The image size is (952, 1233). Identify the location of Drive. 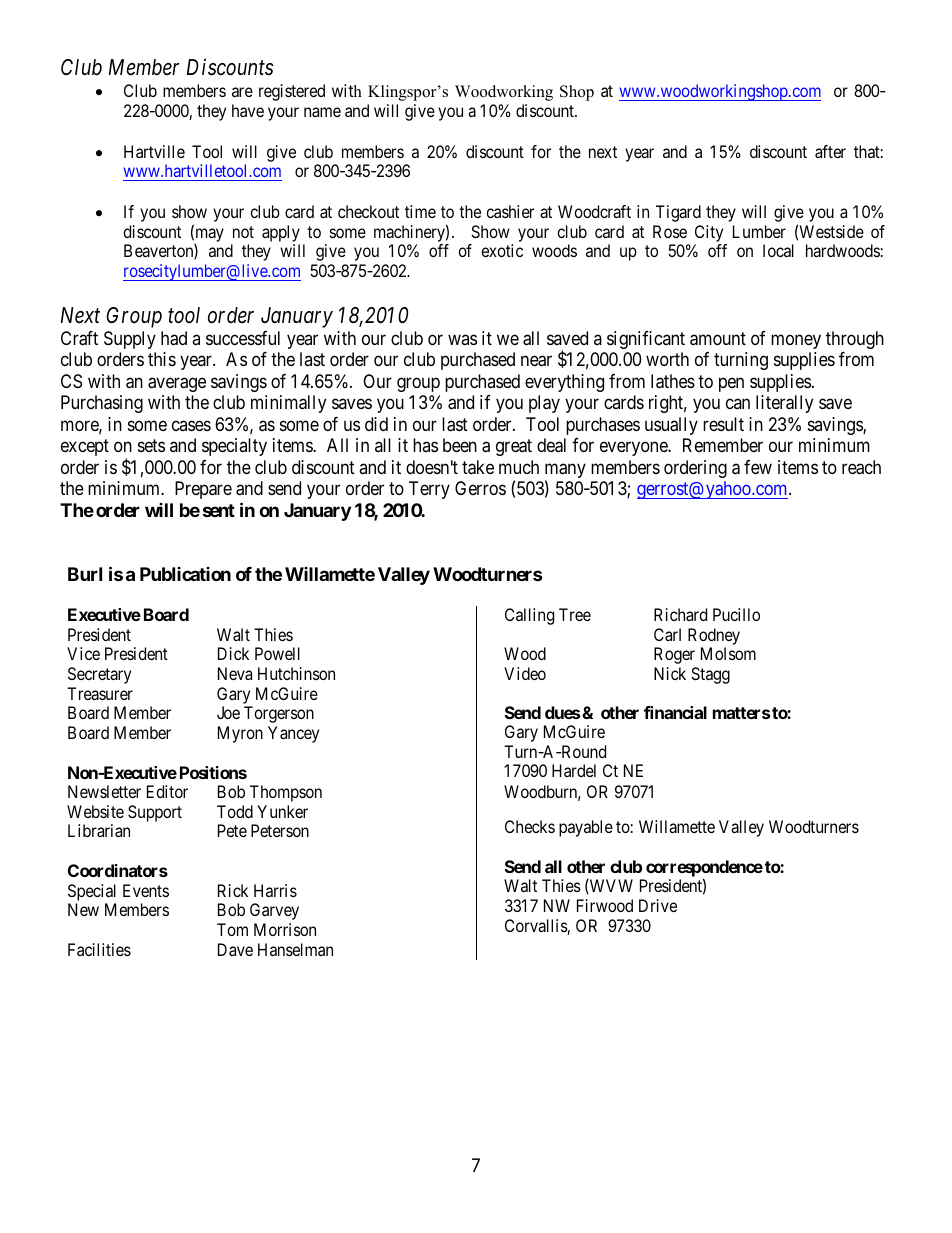
(658, 905).
